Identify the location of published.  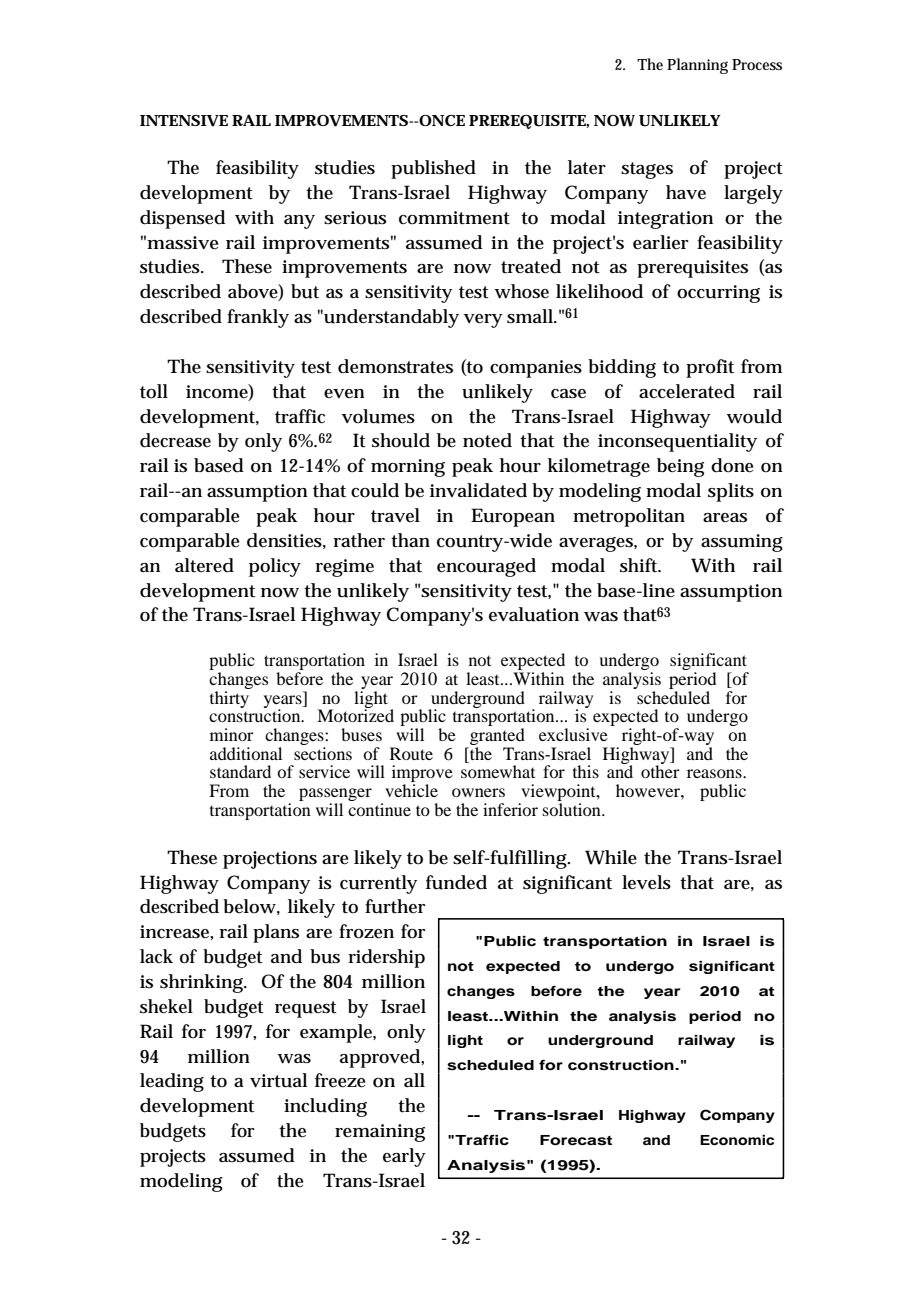
(433, 169).
